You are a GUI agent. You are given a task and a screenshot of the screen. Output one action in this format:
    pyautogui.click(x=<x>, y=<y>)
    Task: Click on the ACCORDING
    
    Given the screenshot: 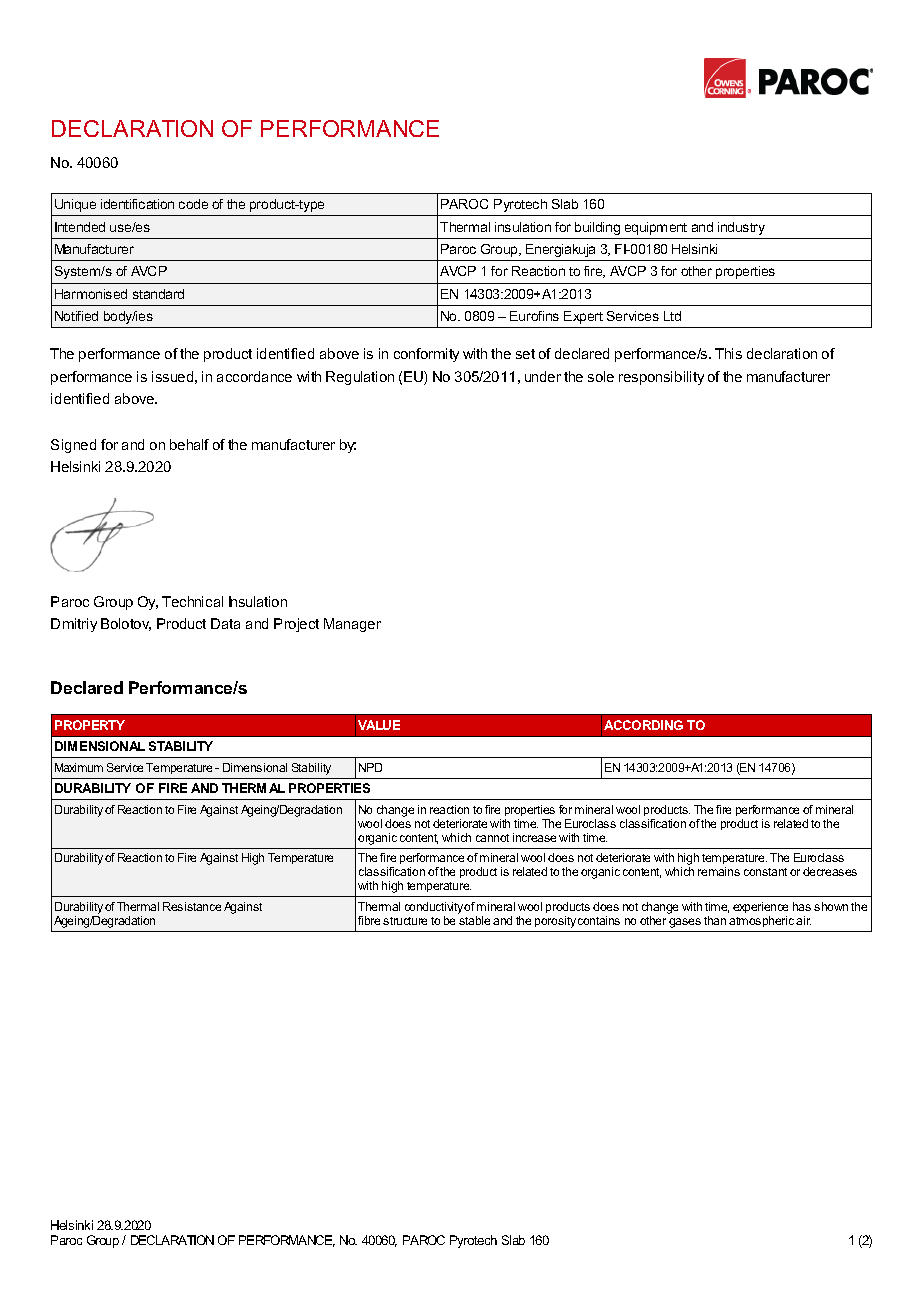 What is the action you would take?
    pyautogui.click(x=643, y=725)
